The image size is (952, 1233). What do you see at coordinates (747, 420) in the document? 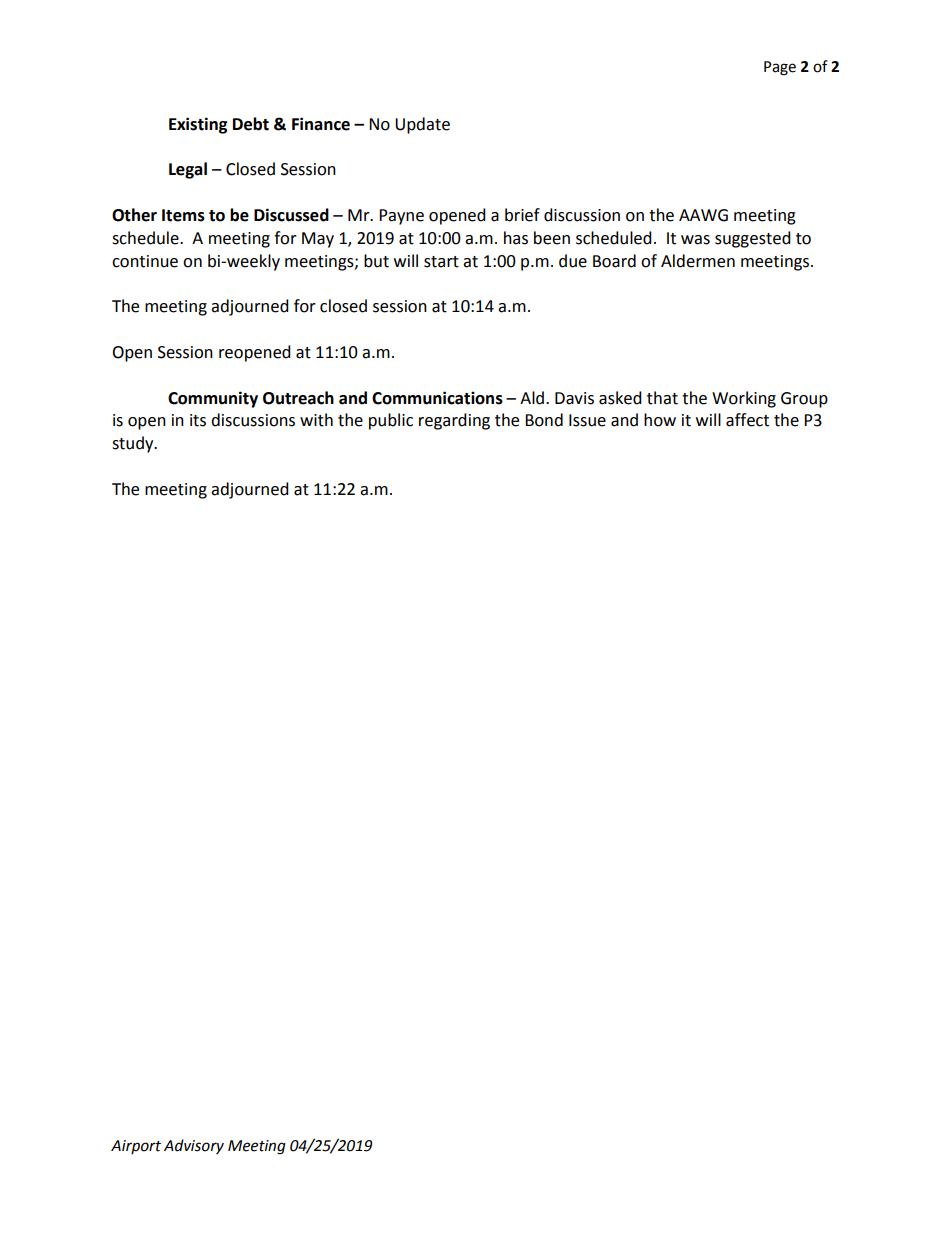
I see `affect` at bounding box center [747, 420].
